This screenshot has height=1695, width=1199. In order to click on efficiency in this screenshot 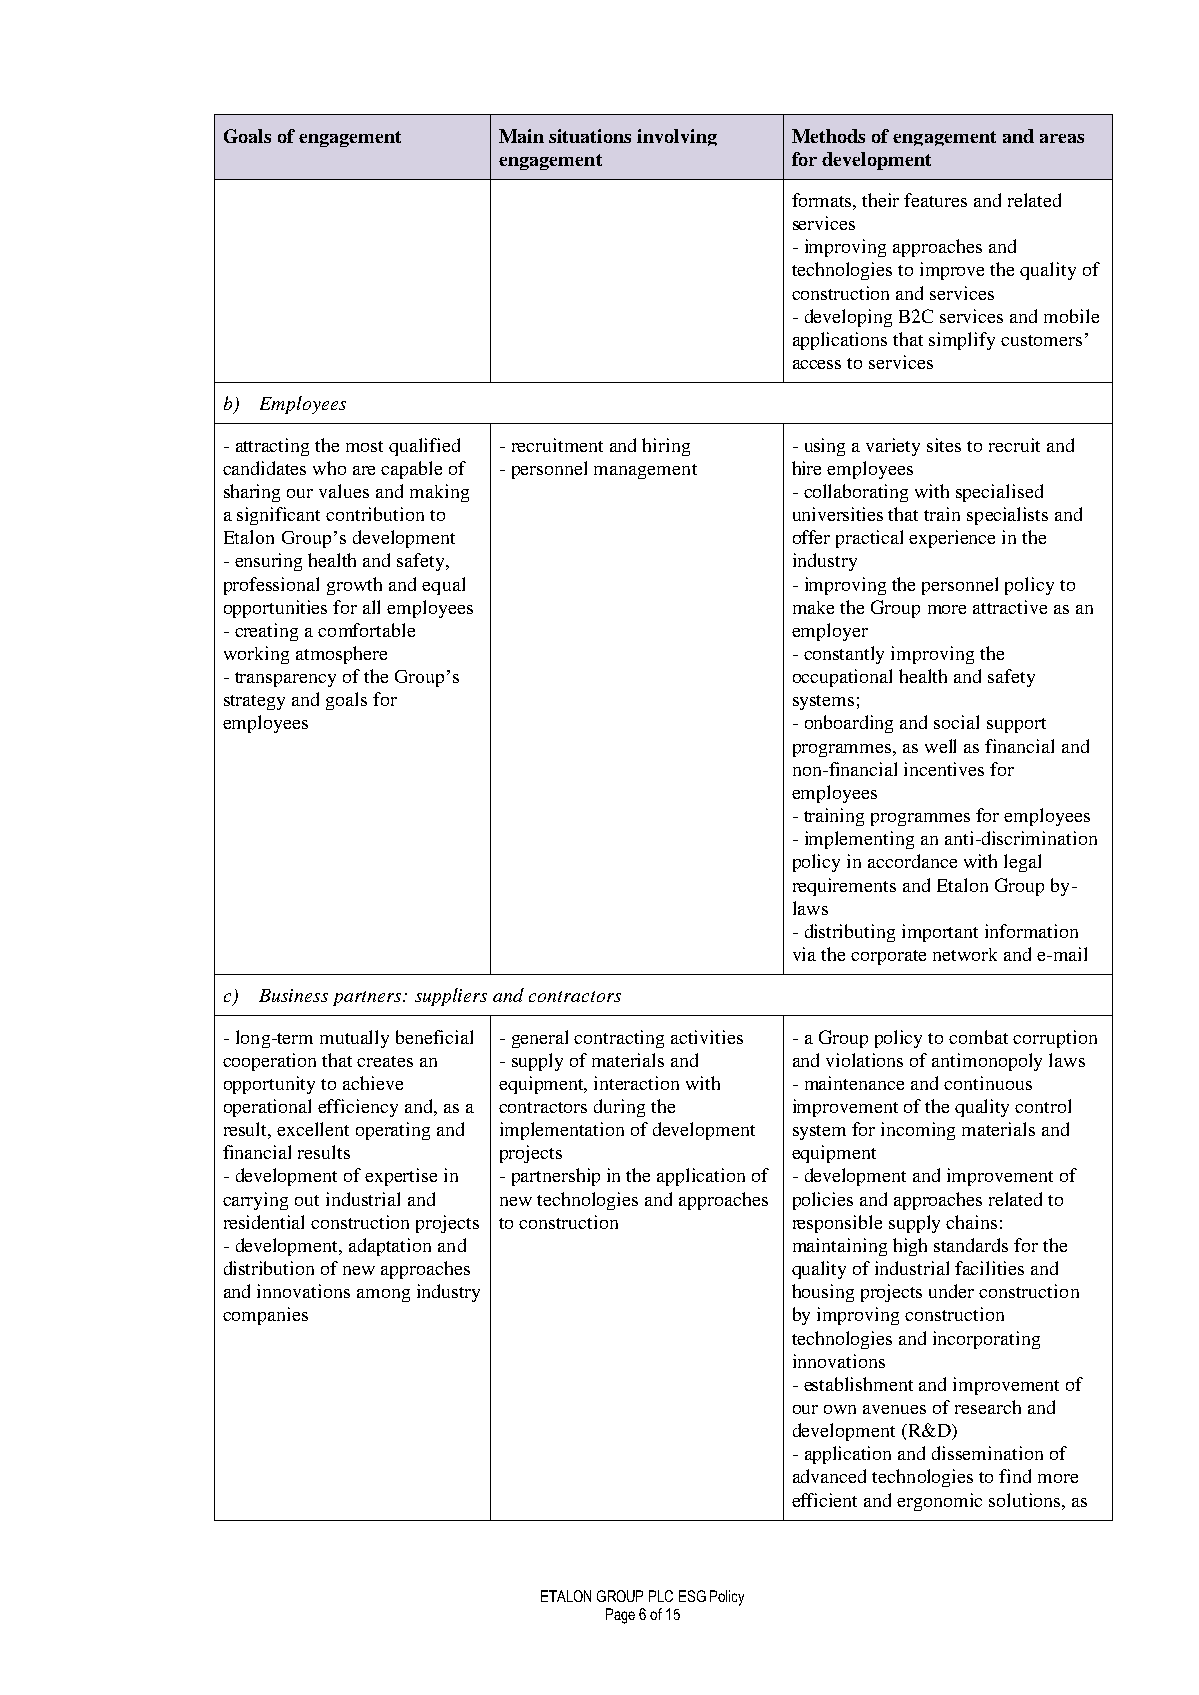, I will do `click(358, 1108)`.
